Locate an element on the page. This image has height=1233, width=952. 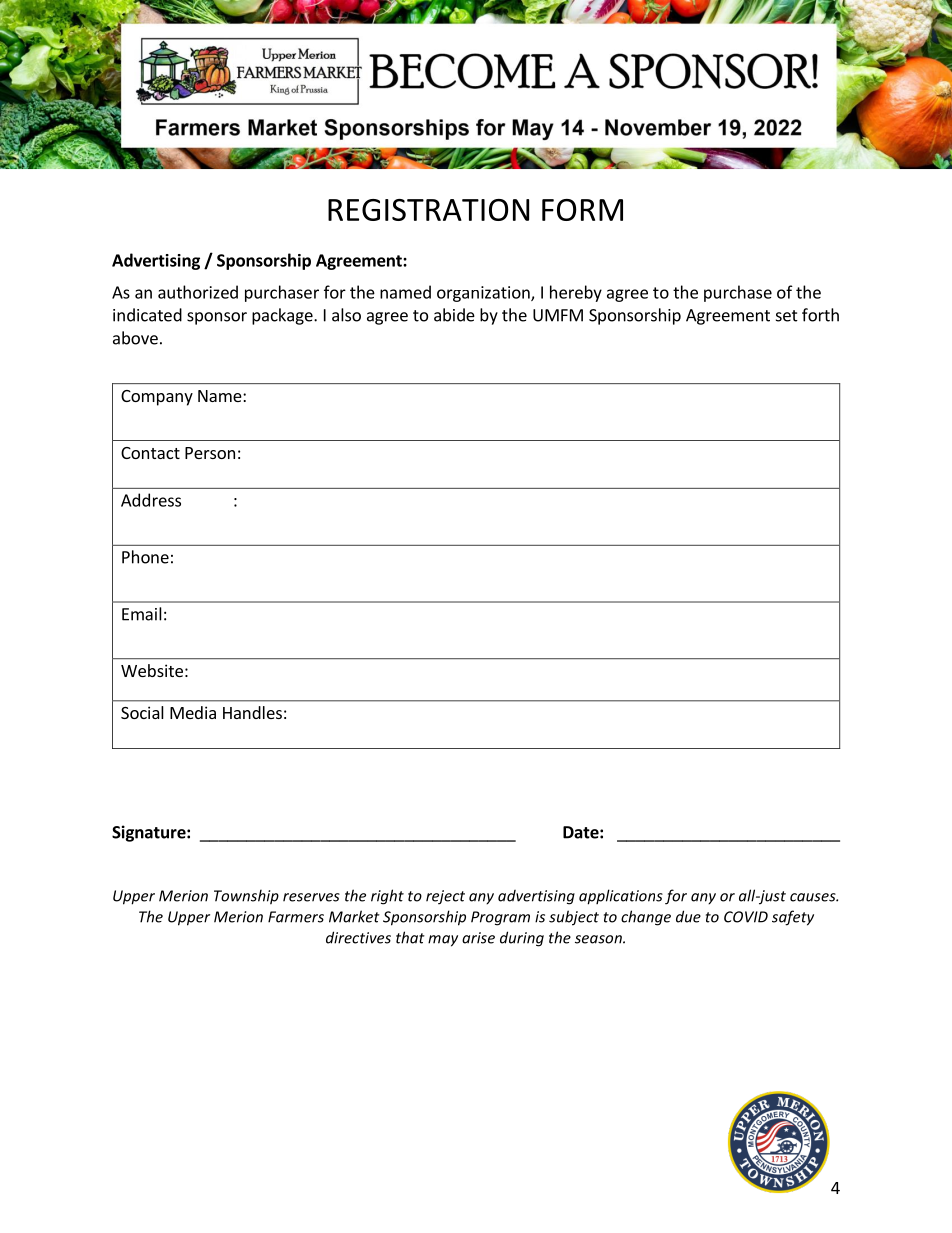
Township is located at coordinates (246, 897).
